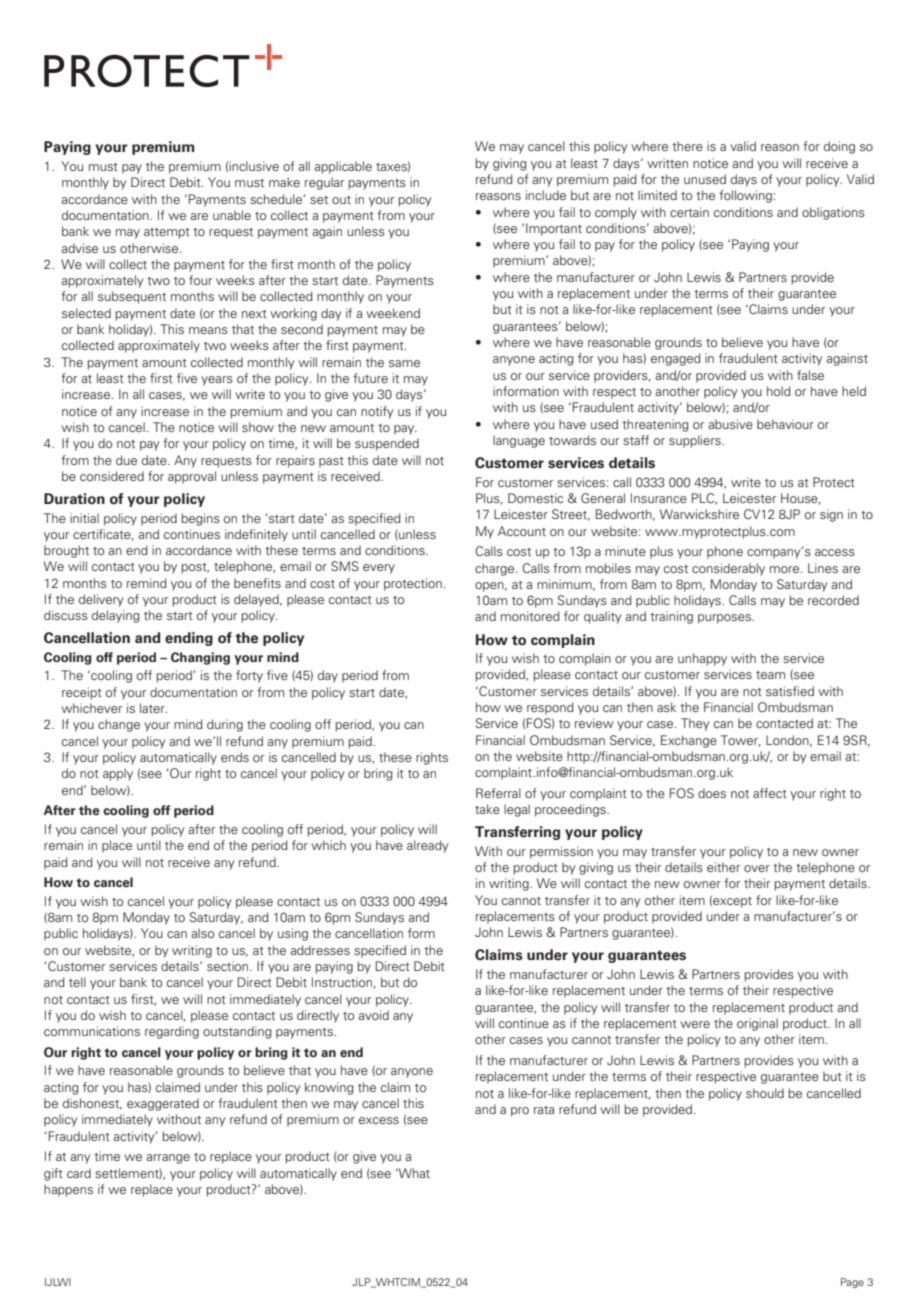 The image size is (924, 1308). I want to click on happens, so click(68, 1190).
